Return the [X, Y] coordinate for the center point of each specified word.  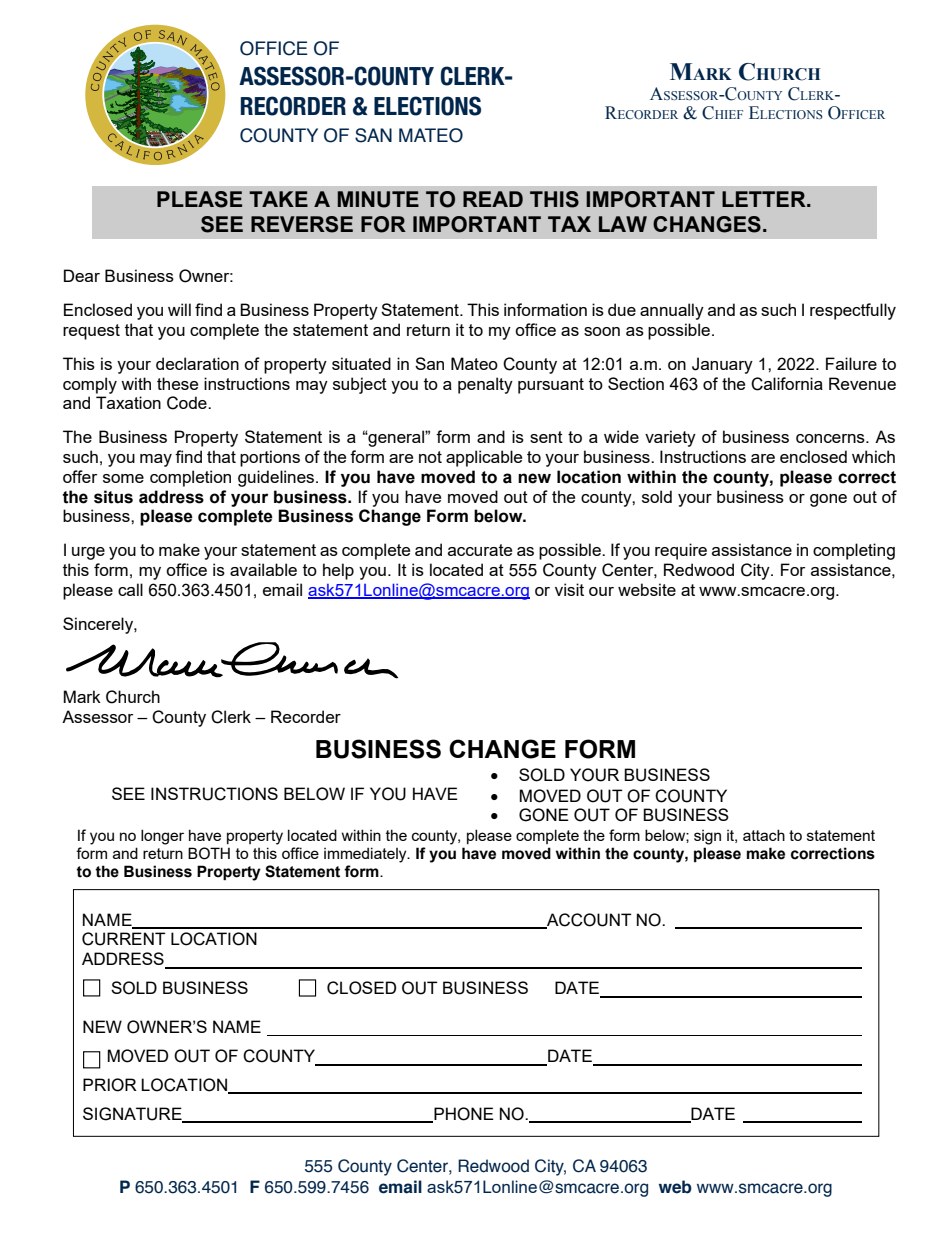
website [647, 589]
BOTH [209, 853]
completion [190, 478]
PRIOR [110, 1085]
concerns [831, 438]
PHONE [463, 1115]
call [130, 589]
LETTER [765, 199]
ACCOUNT [588, 920]
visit [569, 589]
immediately [366, 855]
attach [764, 835]
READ [493, 199]
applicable [484, 458]
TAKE [278, 199]
